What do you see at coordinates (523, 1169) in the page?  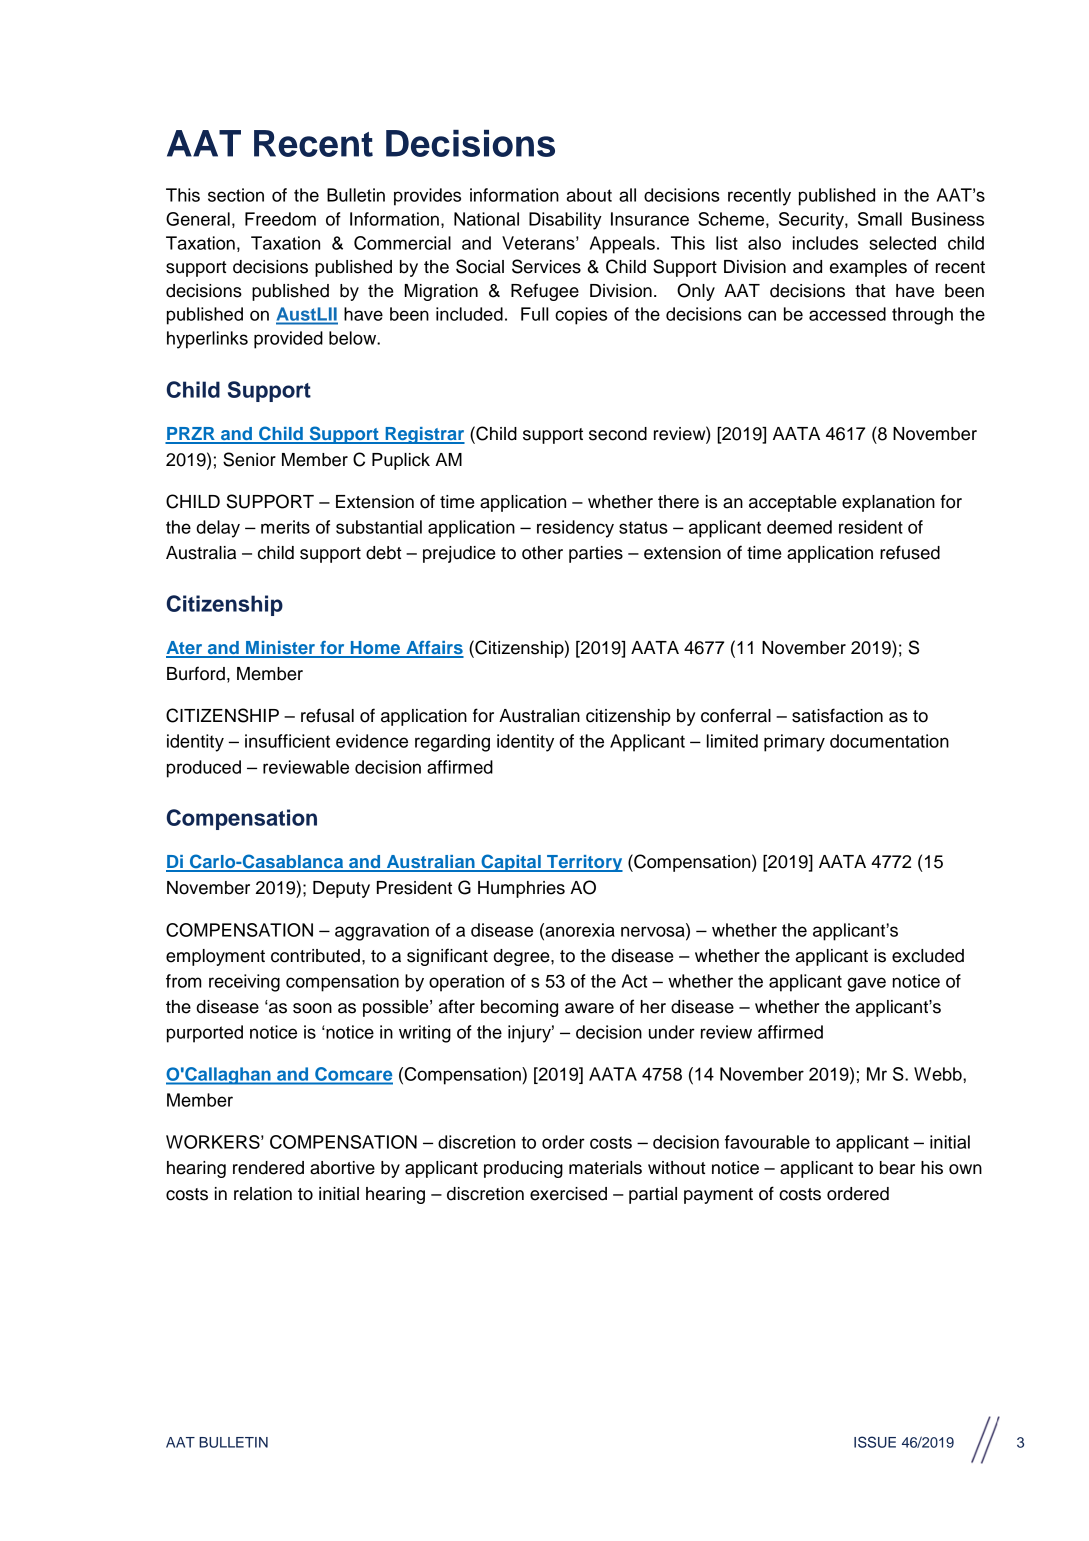 I see `producing` at bounding box center [523, 1169].
